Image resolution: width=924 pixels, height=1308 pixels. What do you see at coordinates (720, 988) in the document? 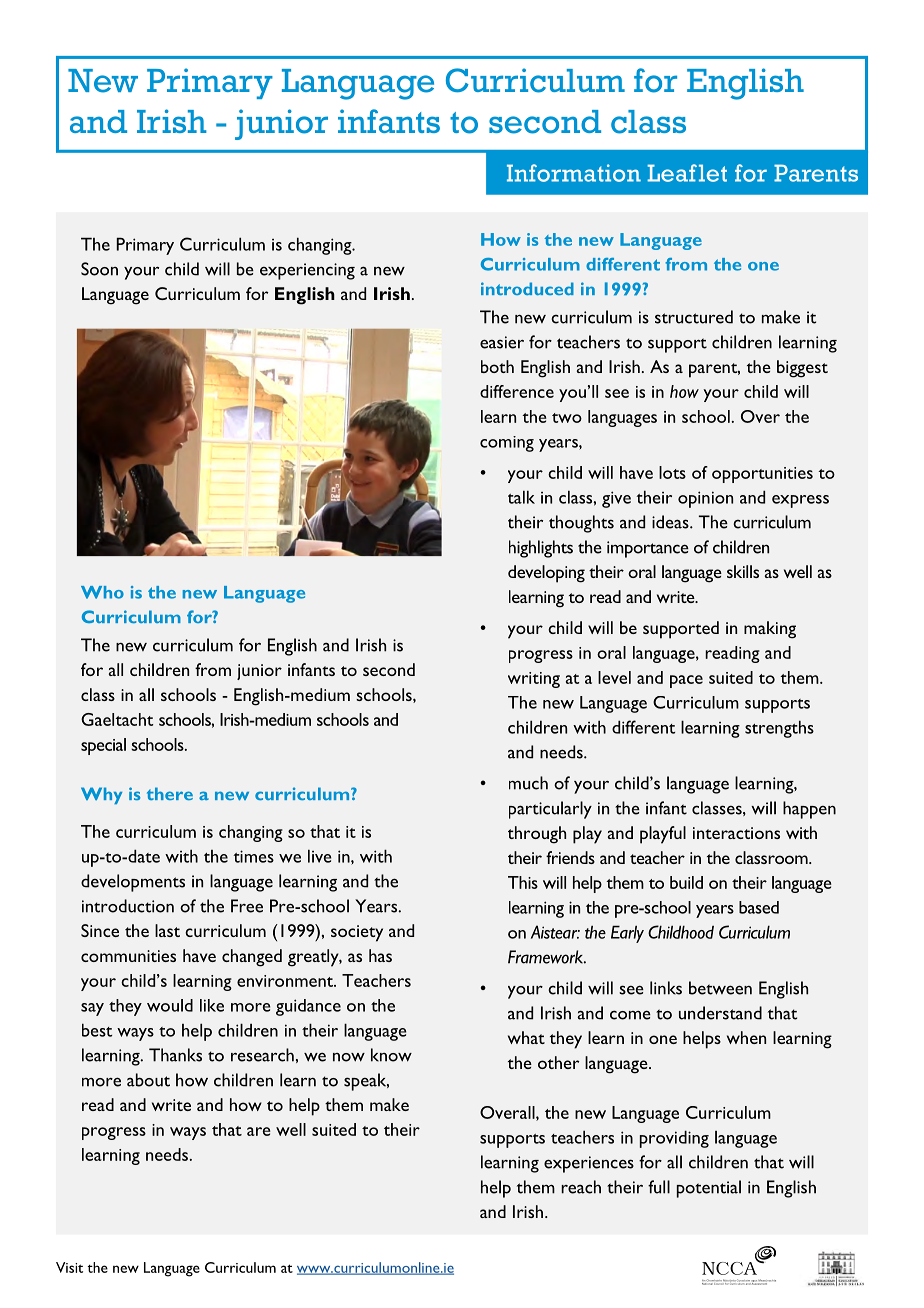
I see `between` at bounding box center [720, 988].
